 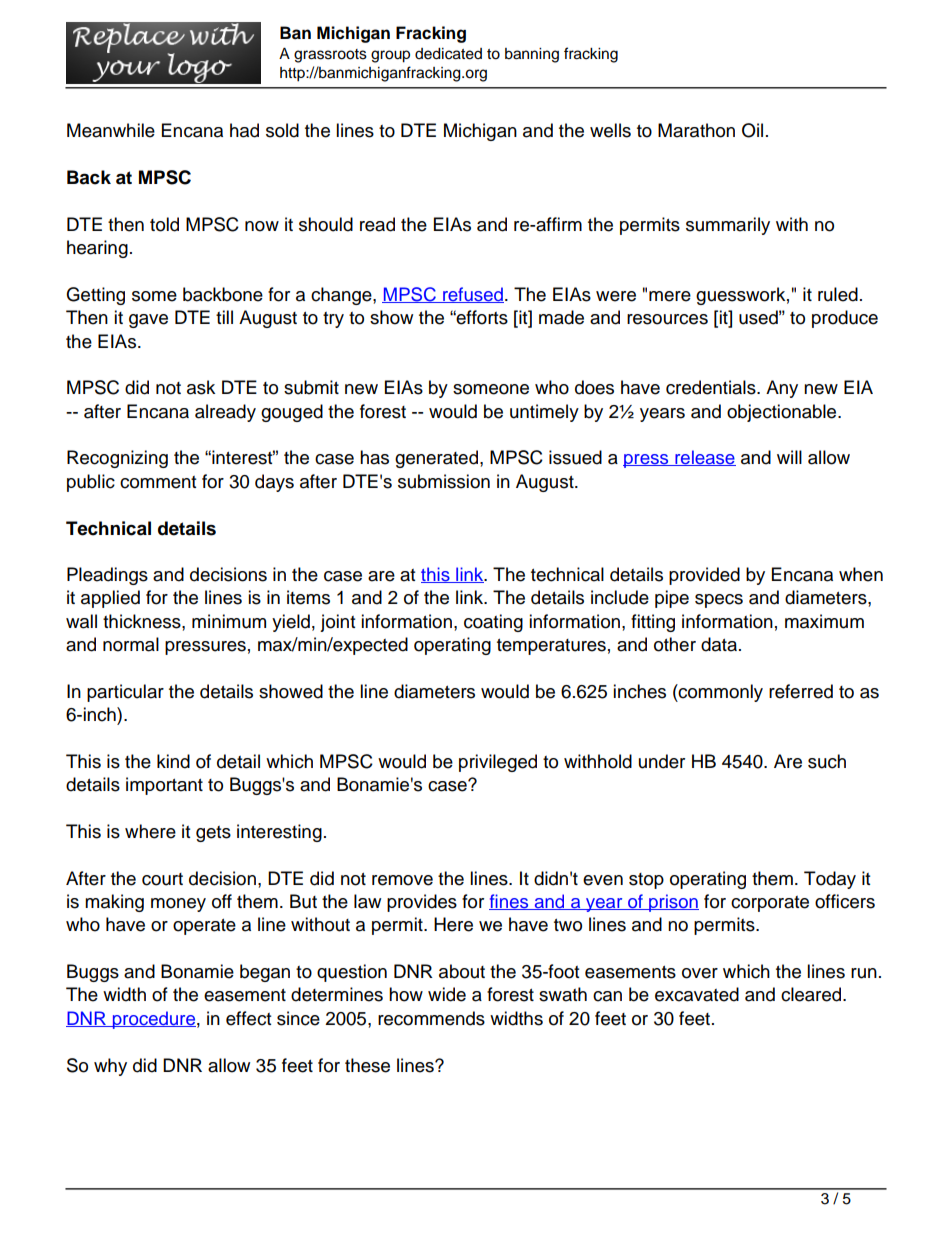 What do you see at coordinates (107, 576) in the image?
I see `Pleadings` at bounding box center [107, 576].
